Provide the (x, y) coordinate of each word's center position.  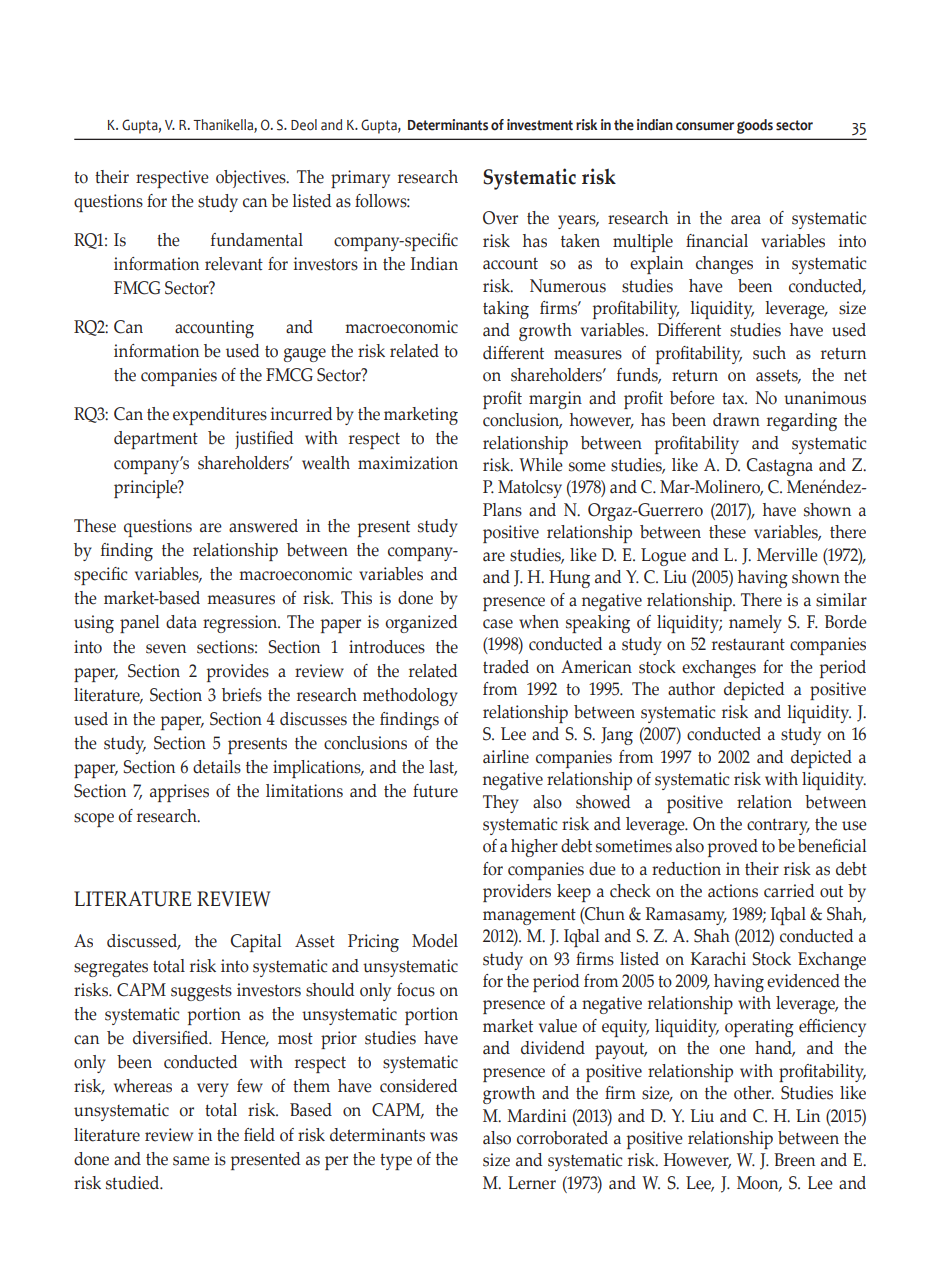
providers (517, 893)
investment (540, 125)
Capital (256, 943)
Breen (794, 1160)
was (444, 1137)
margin (555, 400)
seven (166, 649)
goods (755, 126)
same (191, 1161)
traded (506, 667)
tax (734, 398)
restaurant (748, 645)
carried (789, 891)
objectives (252, 179)
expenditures (220, 416)
